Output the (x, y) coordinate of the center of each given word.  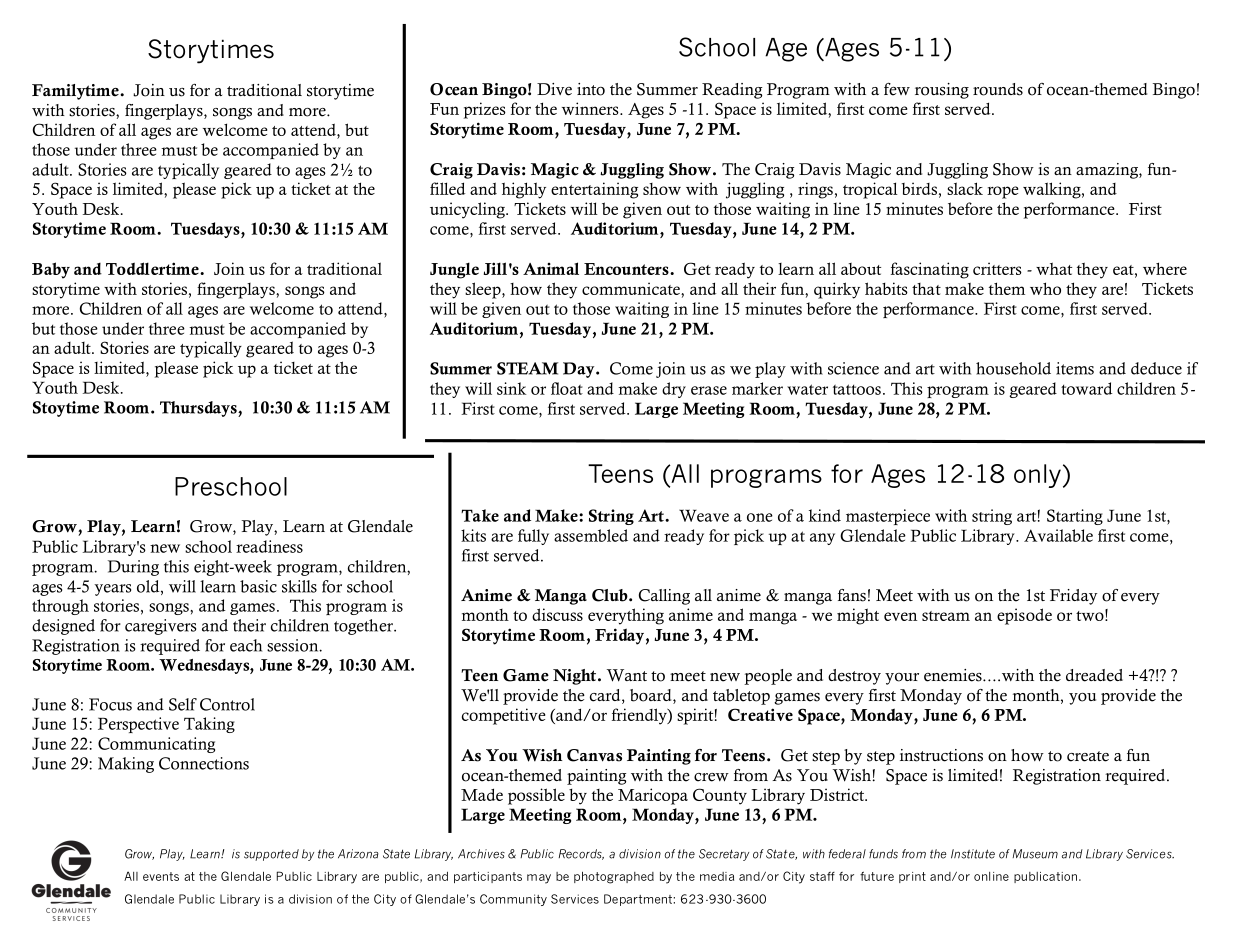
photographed (614, 877)
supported (271, 855)
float (567, 388)
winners (591, 108)
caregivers (160, 627)
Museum (1035, 854)
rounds (998, 89)
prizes (485, 110)
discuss (557, 614)
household (1013, 368)
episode (1024, 616)
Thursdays (199, 409)
